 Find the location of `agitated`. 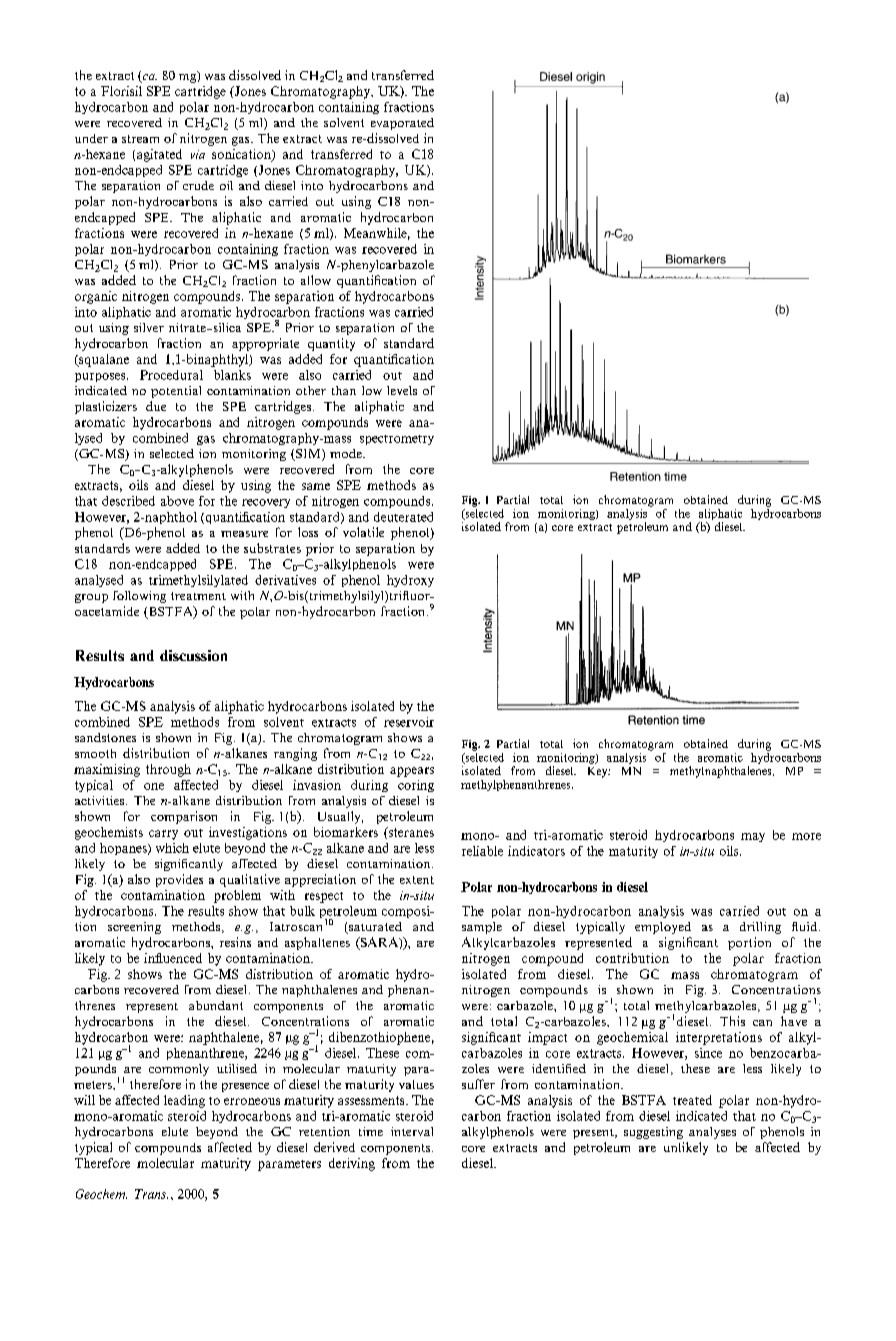

agitated is located at coordinates (159, 155).
